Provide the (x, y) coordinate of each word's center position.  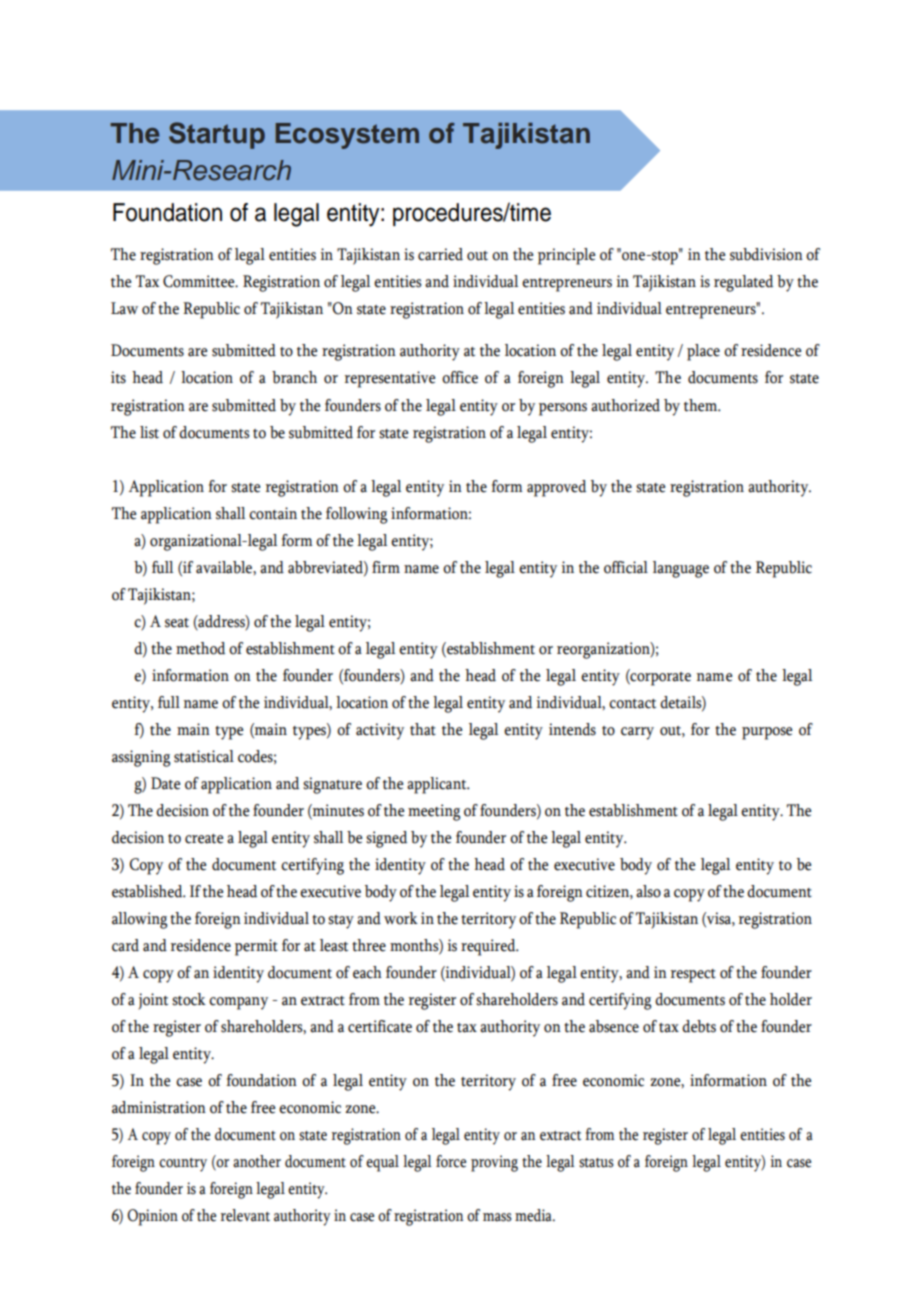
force (451, 1161)
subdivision (766, 254)
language (681, 569)
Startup (217, 135)
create (204, 839)
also (648, 891)
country (183, 1165)
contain (273, 513)
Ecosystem (347, 136)
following (357, 515)
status (596, 1163)
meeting (434, 812)
